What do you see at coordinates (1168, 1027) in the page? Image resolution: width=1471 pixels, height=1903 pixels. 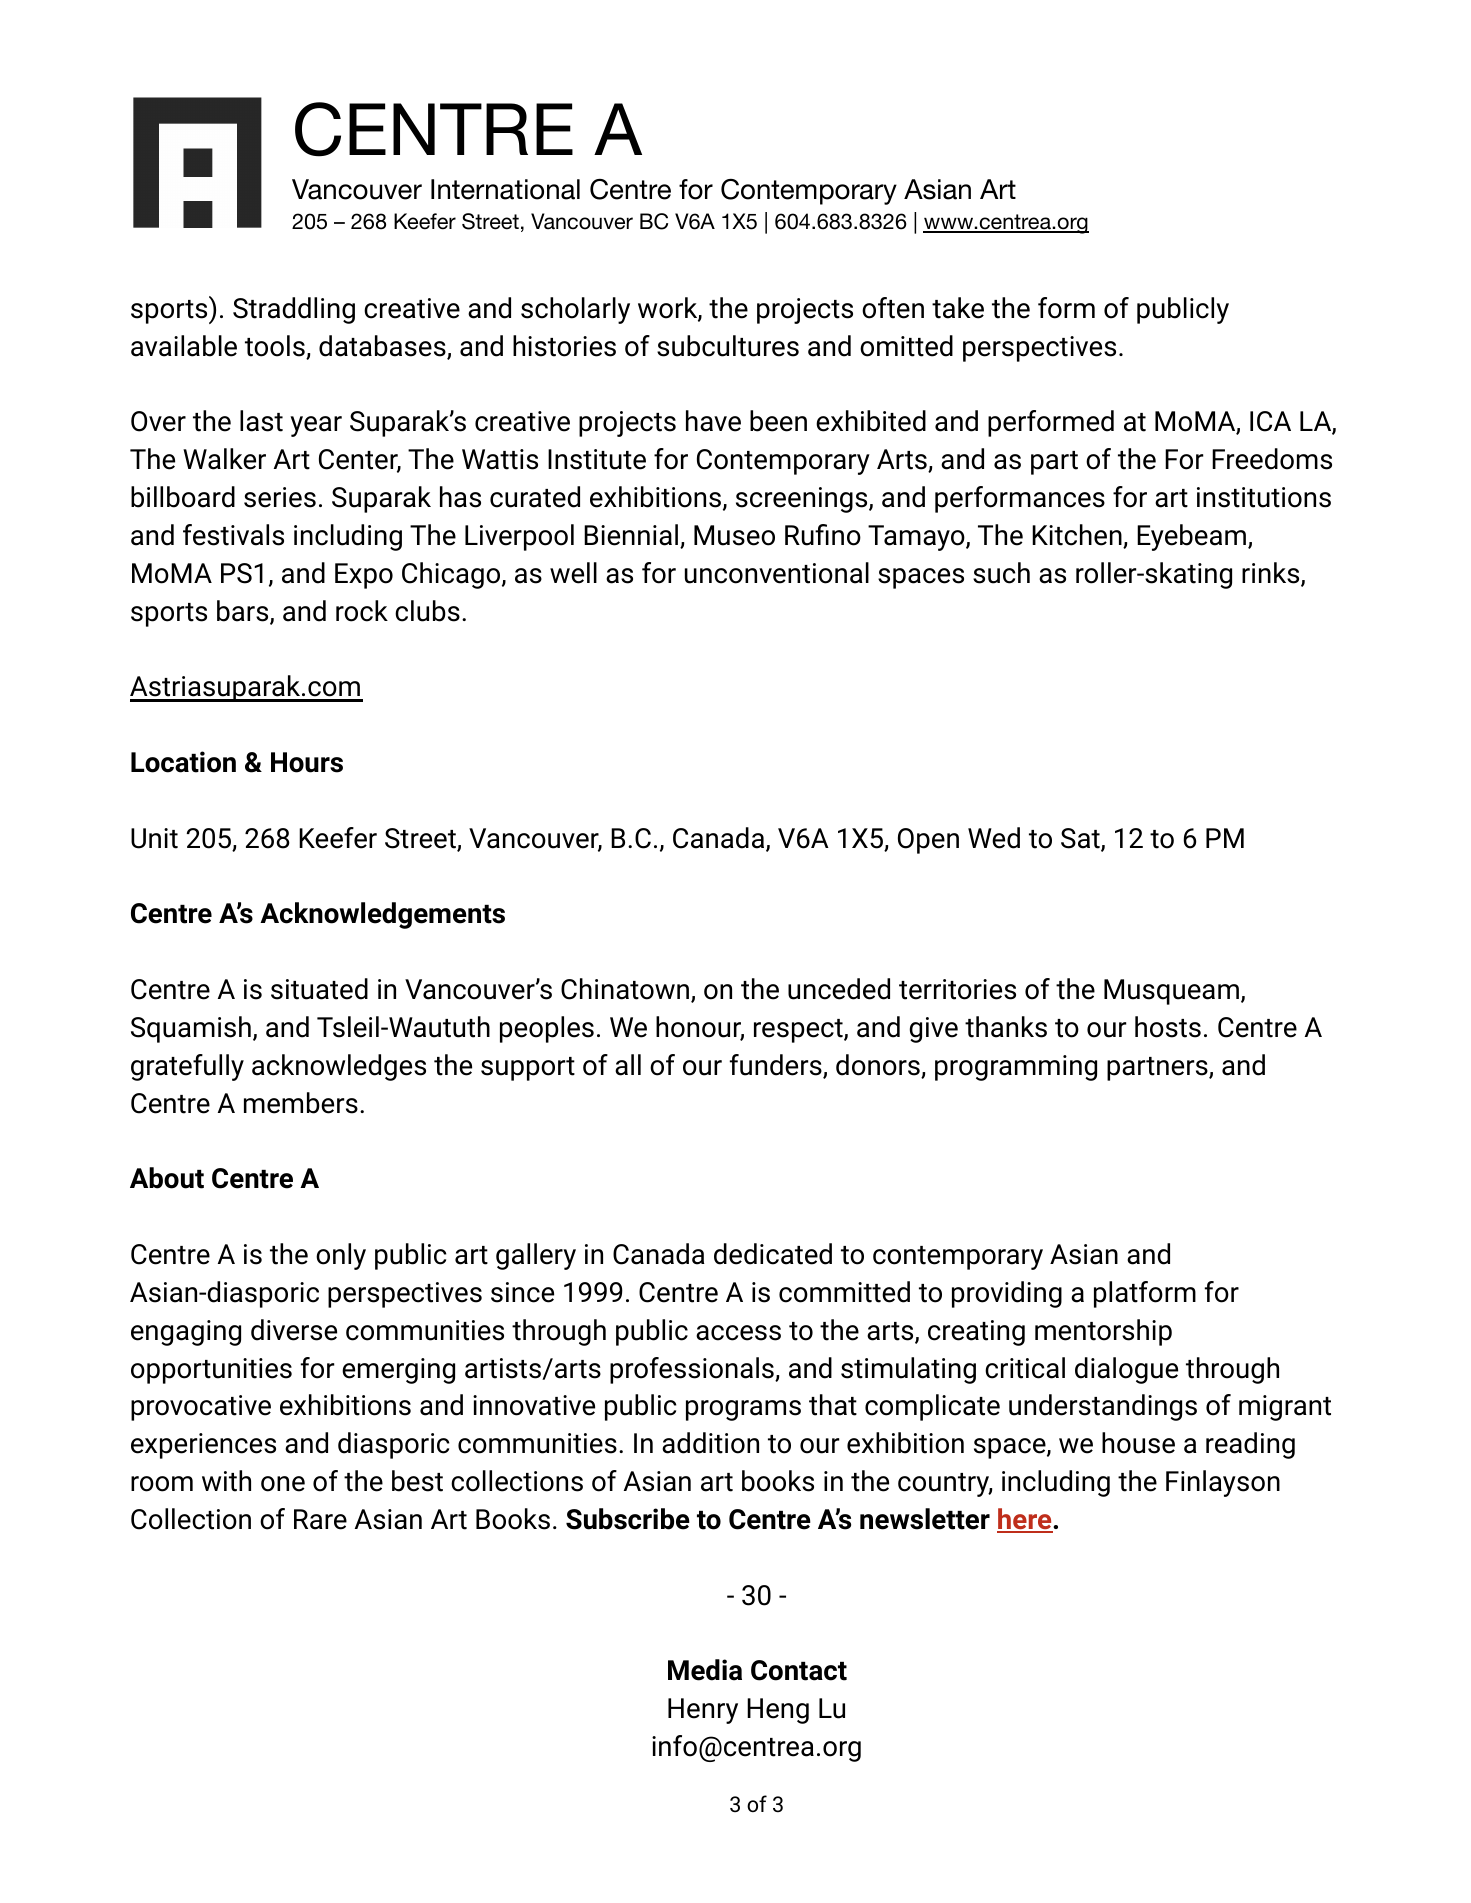 I see `hosts` at bounding box center [1168, 1027].
